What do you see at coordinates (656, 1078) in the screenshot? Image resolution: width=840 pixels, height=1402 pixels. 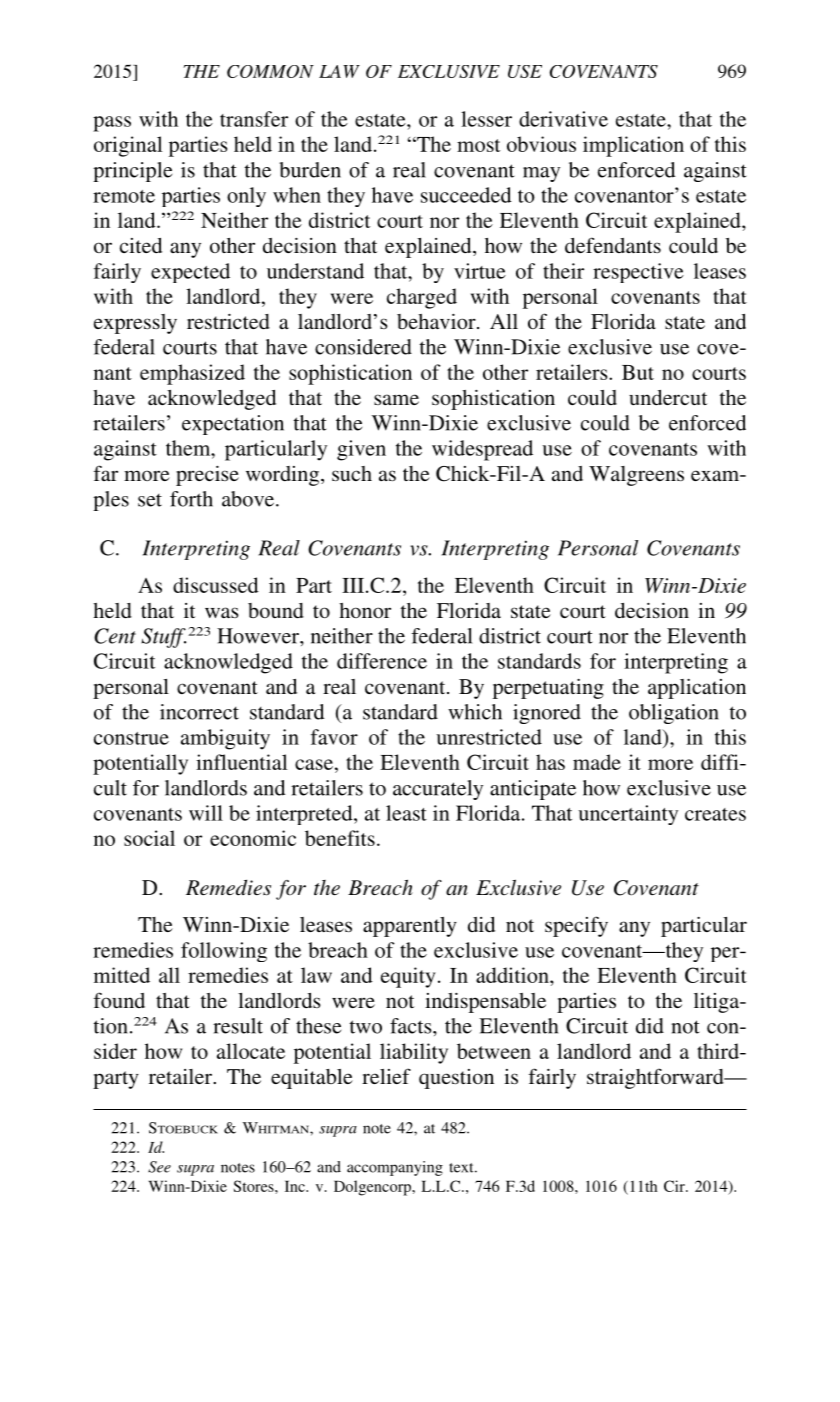 I see `straightforward` at bounding box center [656, 1078].
